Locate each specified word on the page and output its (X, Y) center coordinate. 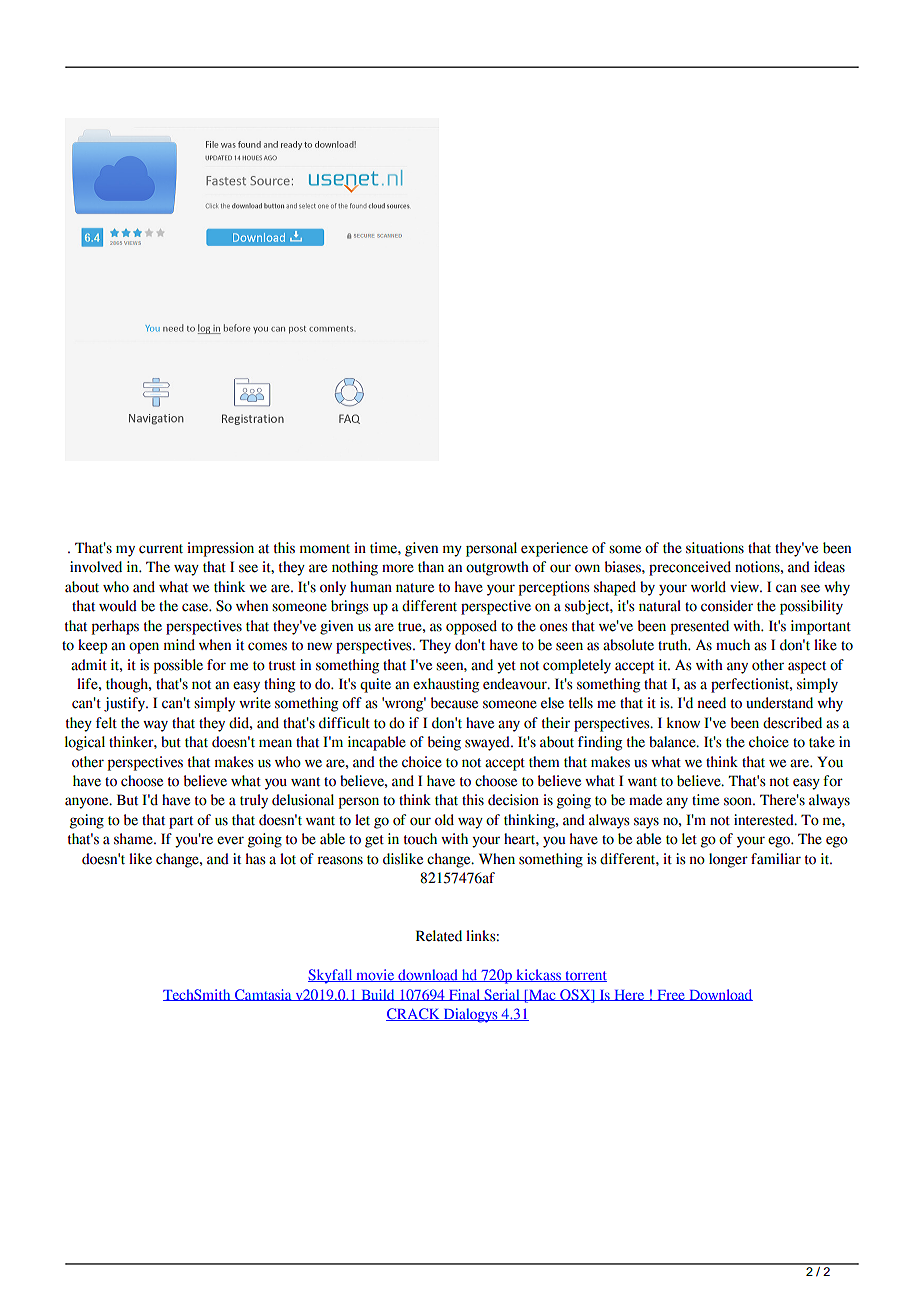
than (431, 567)
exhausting (446, 685)
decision (513, 800)
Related (439, 936)
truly (254, 801)
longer (728, 860)
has (255, 859)
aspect (807, 667)
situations (715, 548)
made (645, 800)
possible (178, 666)
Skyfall (331, 976)
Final (465, 995)
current (161, 549)
